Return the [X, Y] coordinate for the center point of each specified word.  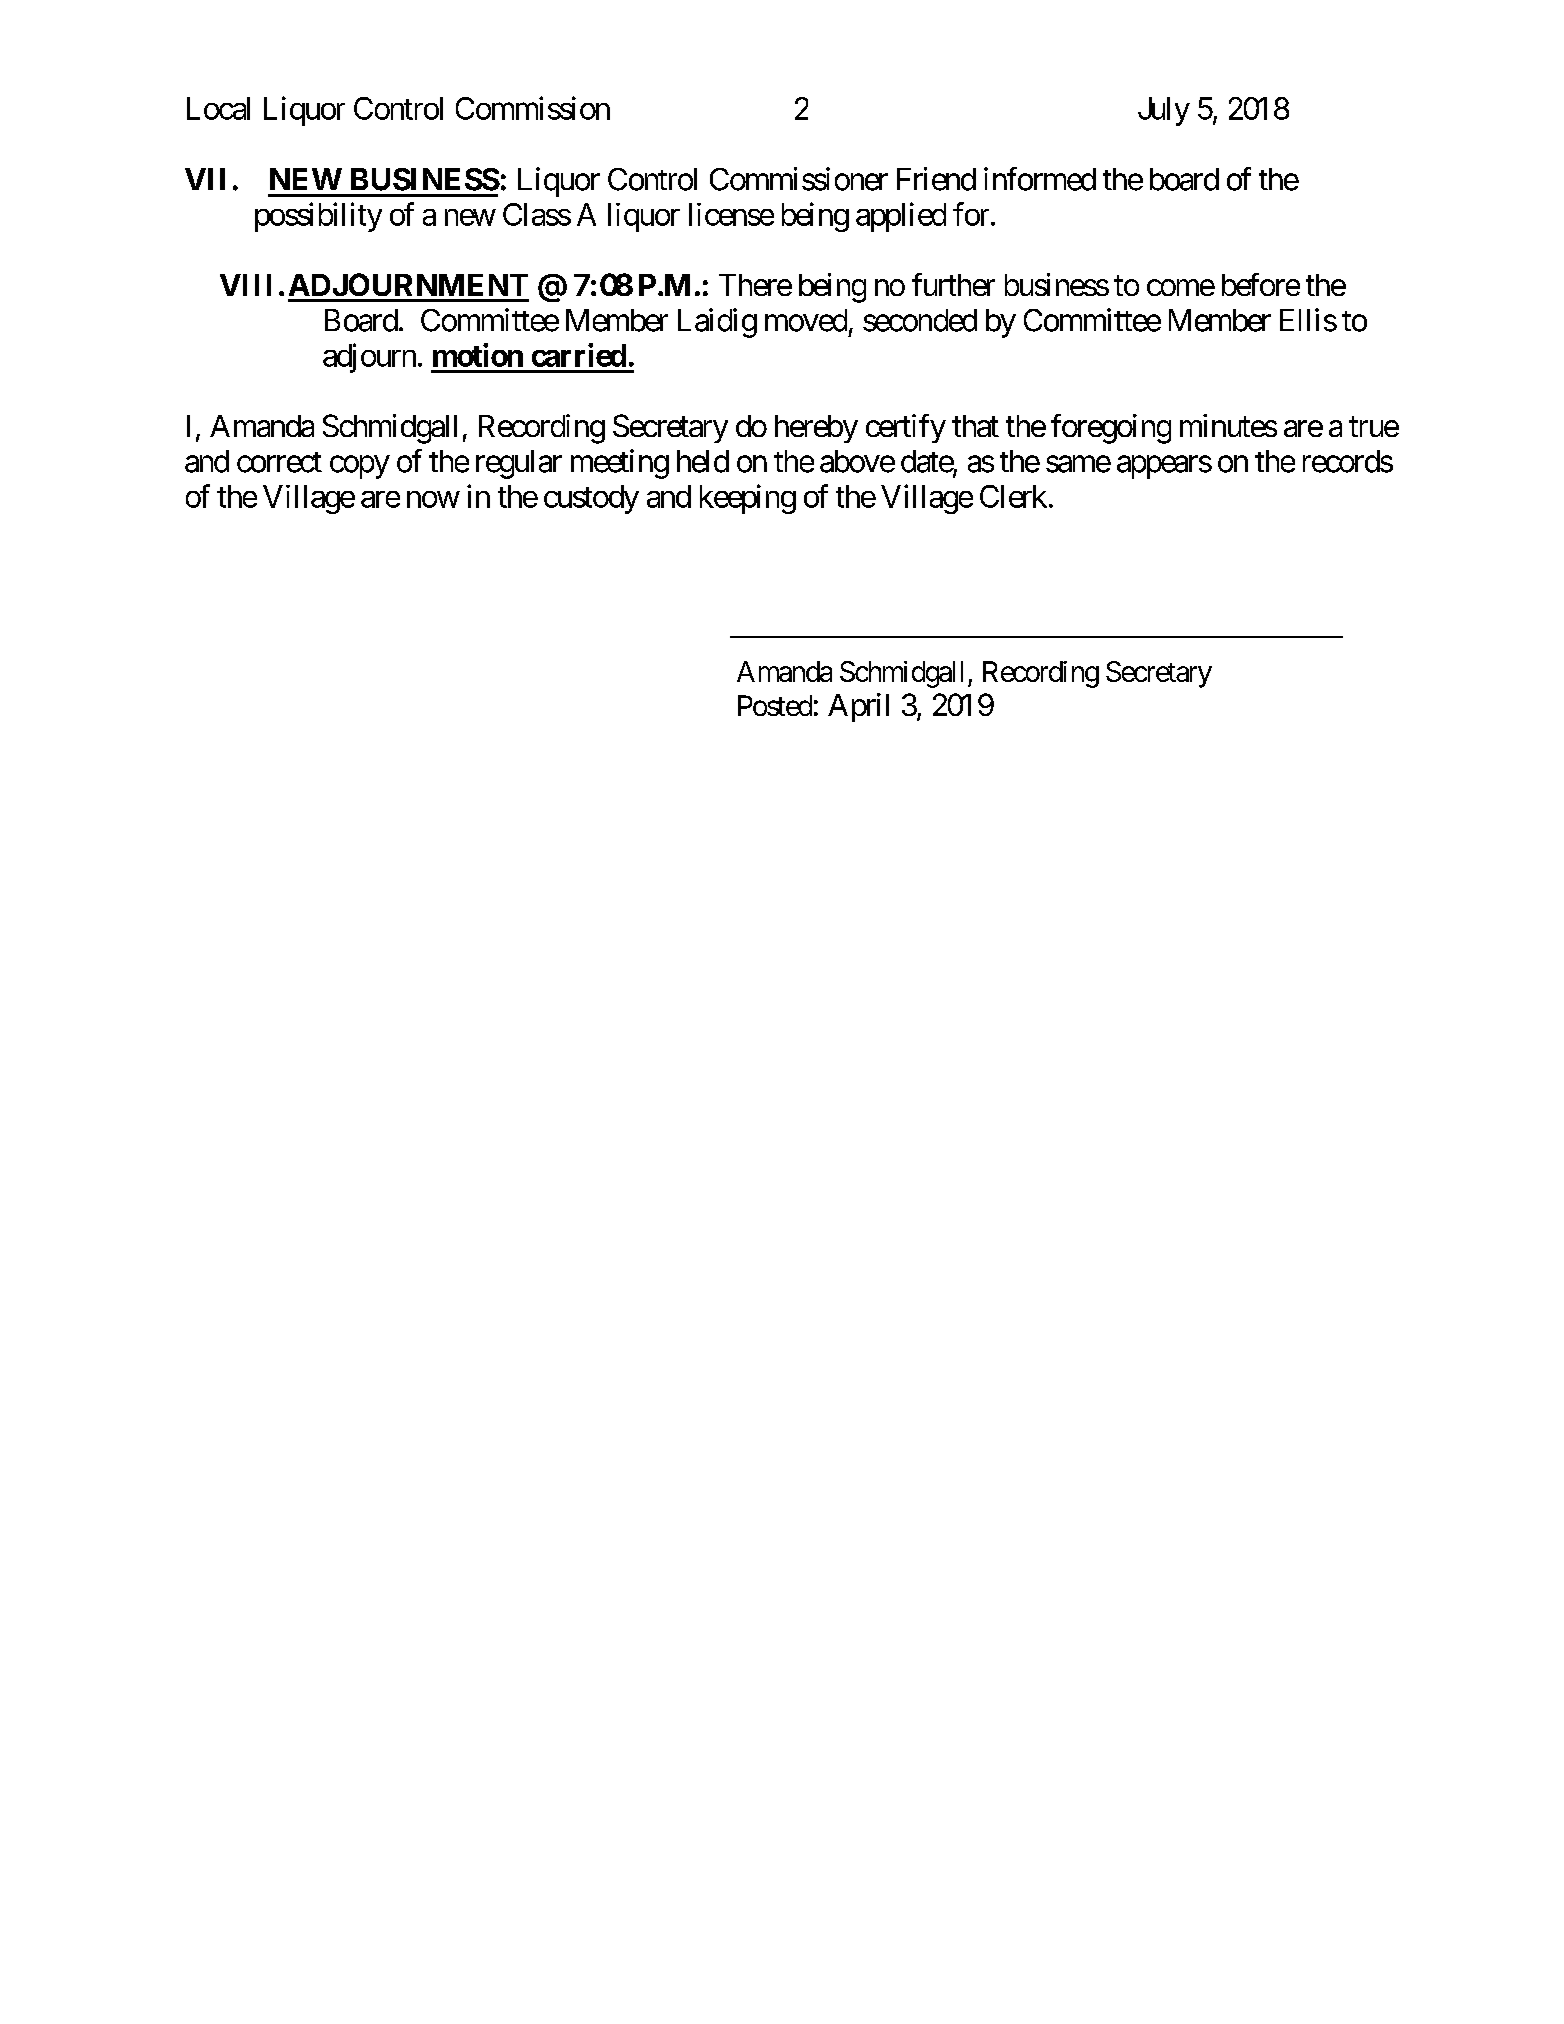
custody [591, 499]
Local [218, 108]
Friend [936, 179]
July [1164, 111]
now [433, 499]
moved [806, 320]
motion [478, 355]
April [858, 707]
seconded [920, 320]
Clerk [1013, 496]
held [703, 461]
